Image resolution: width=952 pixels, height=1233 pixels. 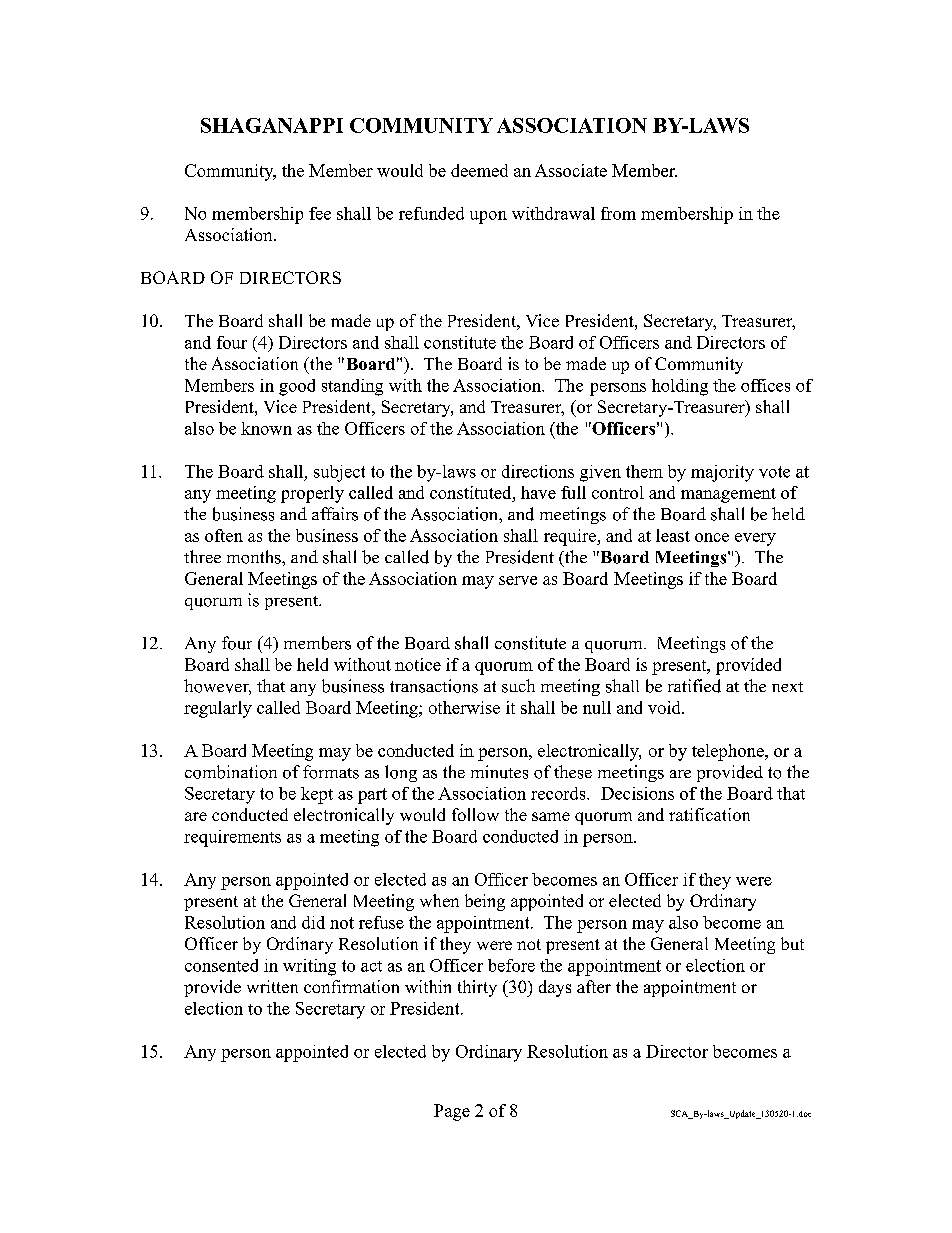 What do you see at coordinates (320, 213) in the screenshot?
I see `fee` at bounding box center [320, 213].
